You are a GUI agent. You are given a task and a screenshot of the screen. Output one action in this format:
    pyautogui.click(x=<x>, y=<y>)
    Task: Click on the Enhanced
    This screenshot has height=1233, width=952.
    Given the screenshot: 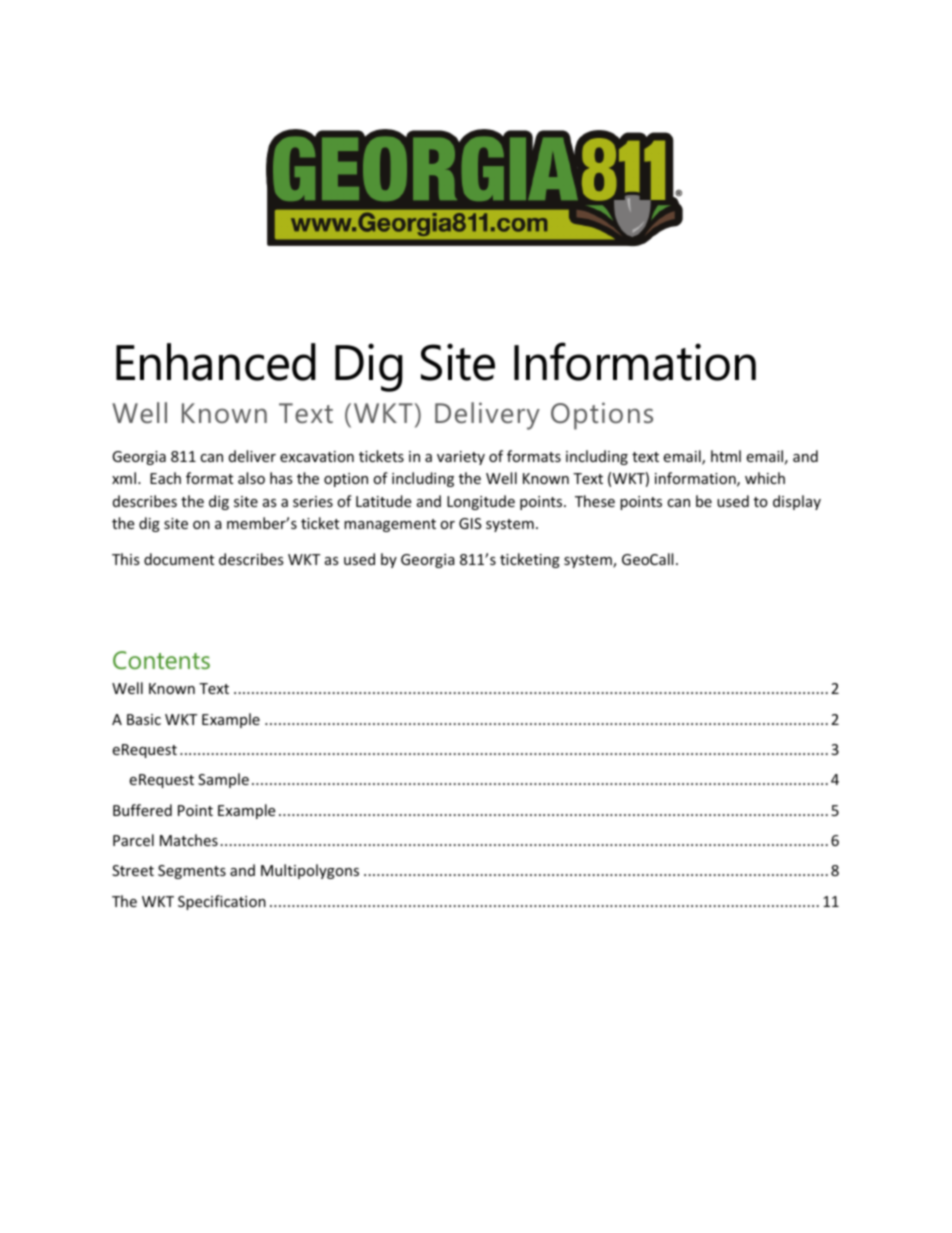 What is the action you would take?
    pyautogui.click(x=216, y=362)
